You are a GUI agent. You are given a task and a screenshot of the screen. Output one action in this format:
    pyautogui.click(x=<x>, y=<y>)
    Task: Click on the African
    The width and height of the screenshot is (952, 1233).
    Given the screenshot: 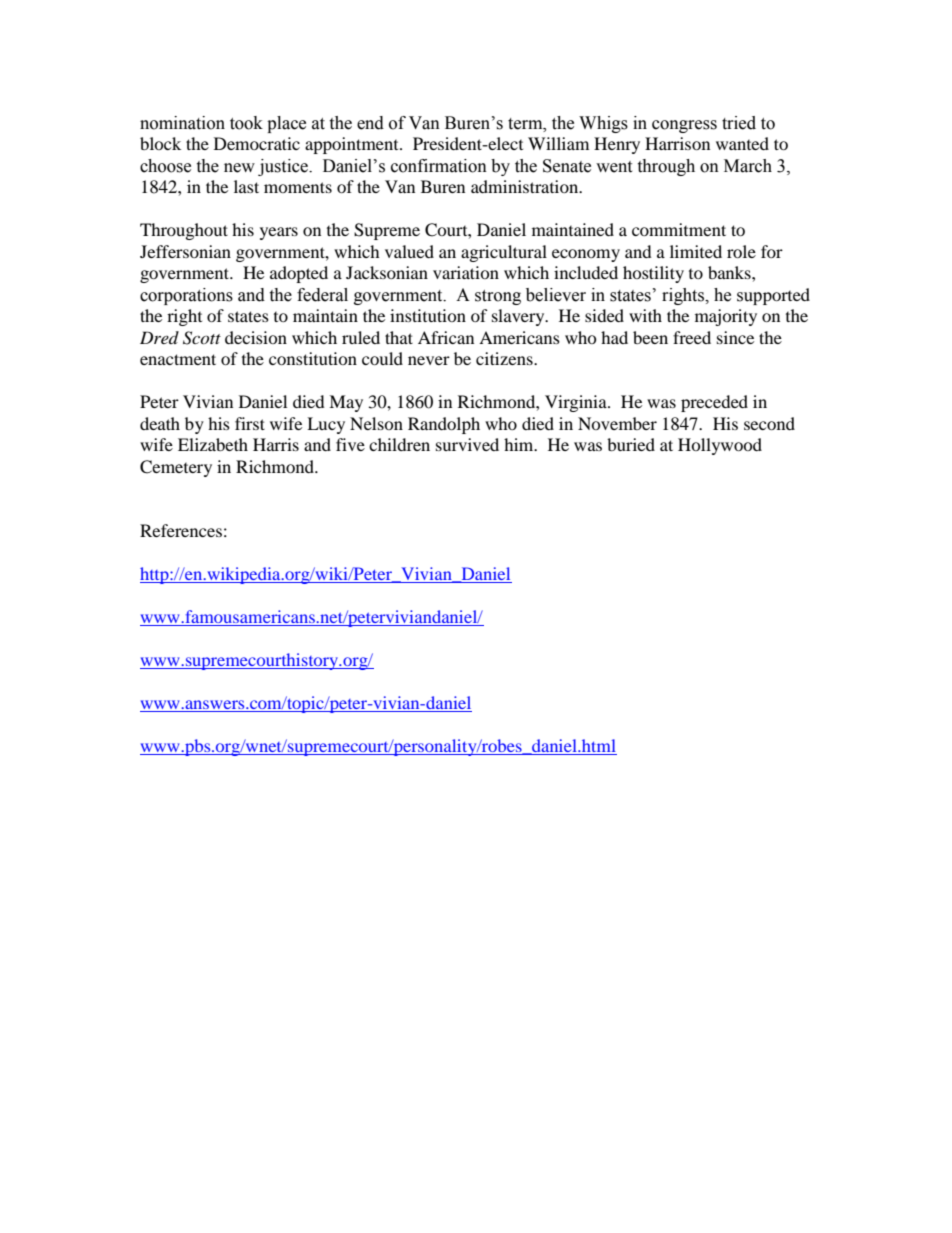 What is the action you would take?
    pyautogui.click(x=446, y=337)
